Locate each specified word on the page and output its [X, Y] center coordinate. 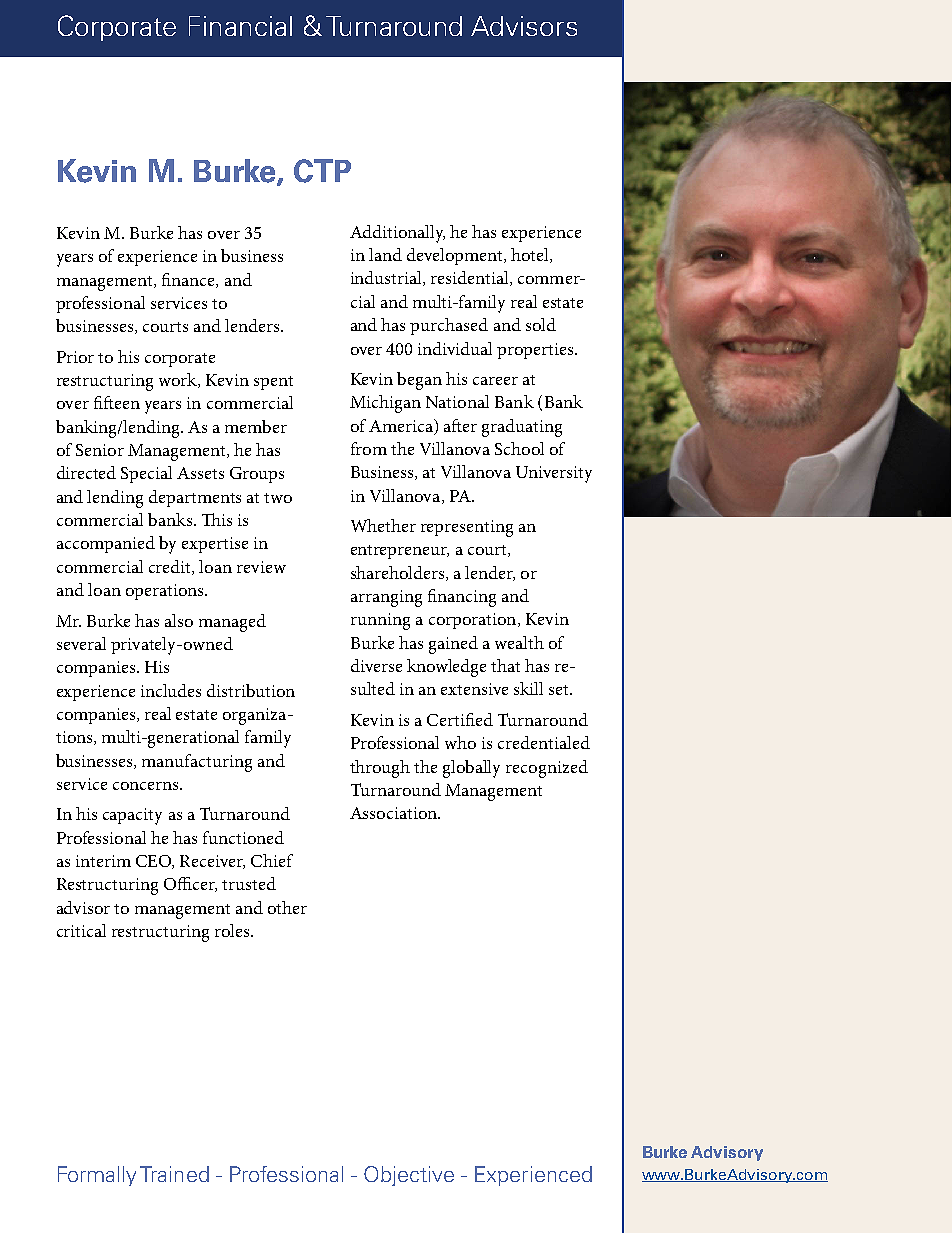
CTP [322, 171]
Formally [97, 1176]
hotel [531, 255]
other [287, 907]
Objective [409, 1176]
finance [189, 280]
